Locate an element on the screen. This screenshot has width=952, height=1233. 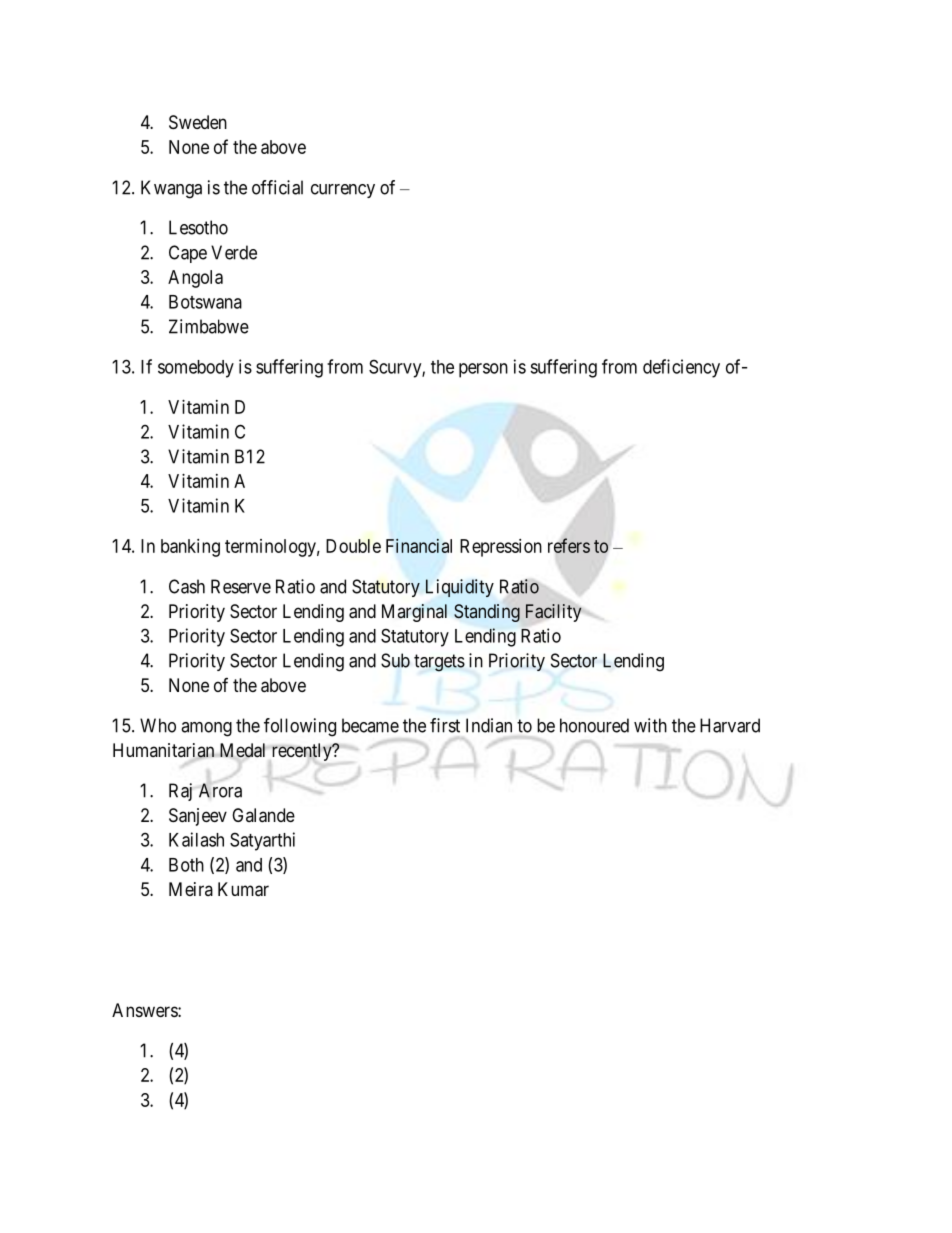
Kumar is located at coordinates (243, 889).
